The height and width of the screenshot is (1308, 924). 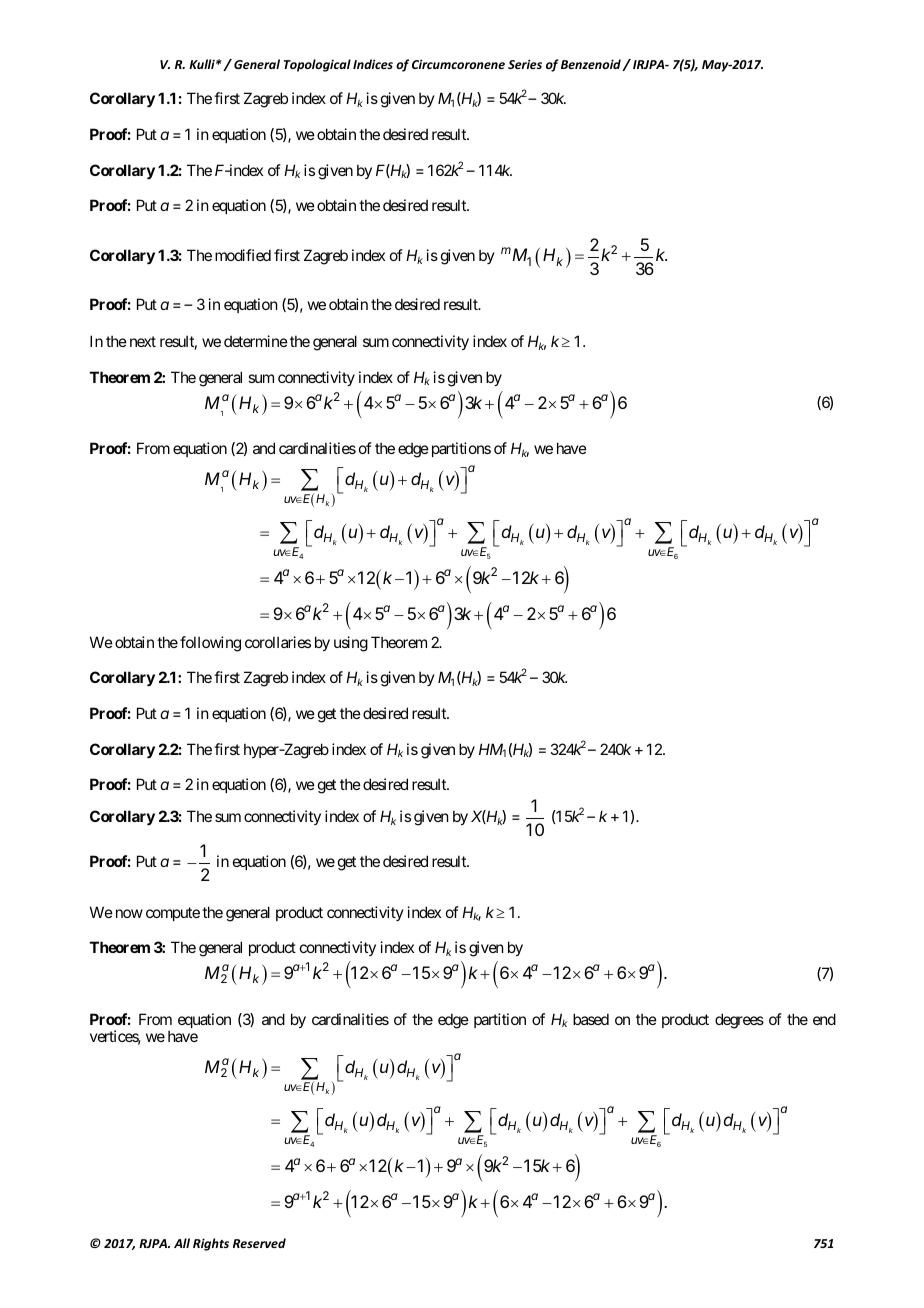 What do you see at coordinates (351, 644) in the screenshot?
I see `using` at bounding box center [351, 644].
